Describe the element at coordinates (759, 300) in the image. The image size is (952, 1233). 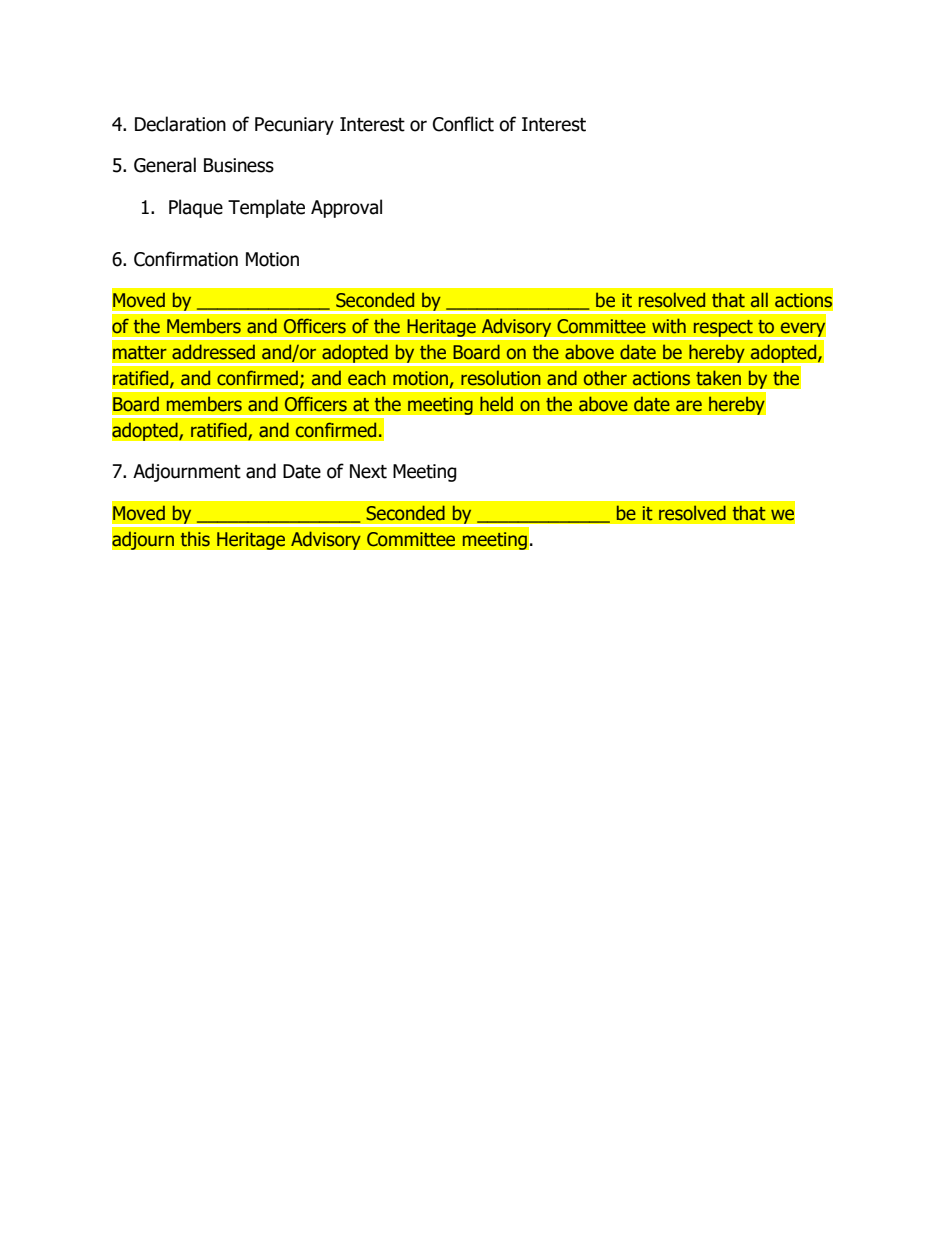
I see `all` at that location.
